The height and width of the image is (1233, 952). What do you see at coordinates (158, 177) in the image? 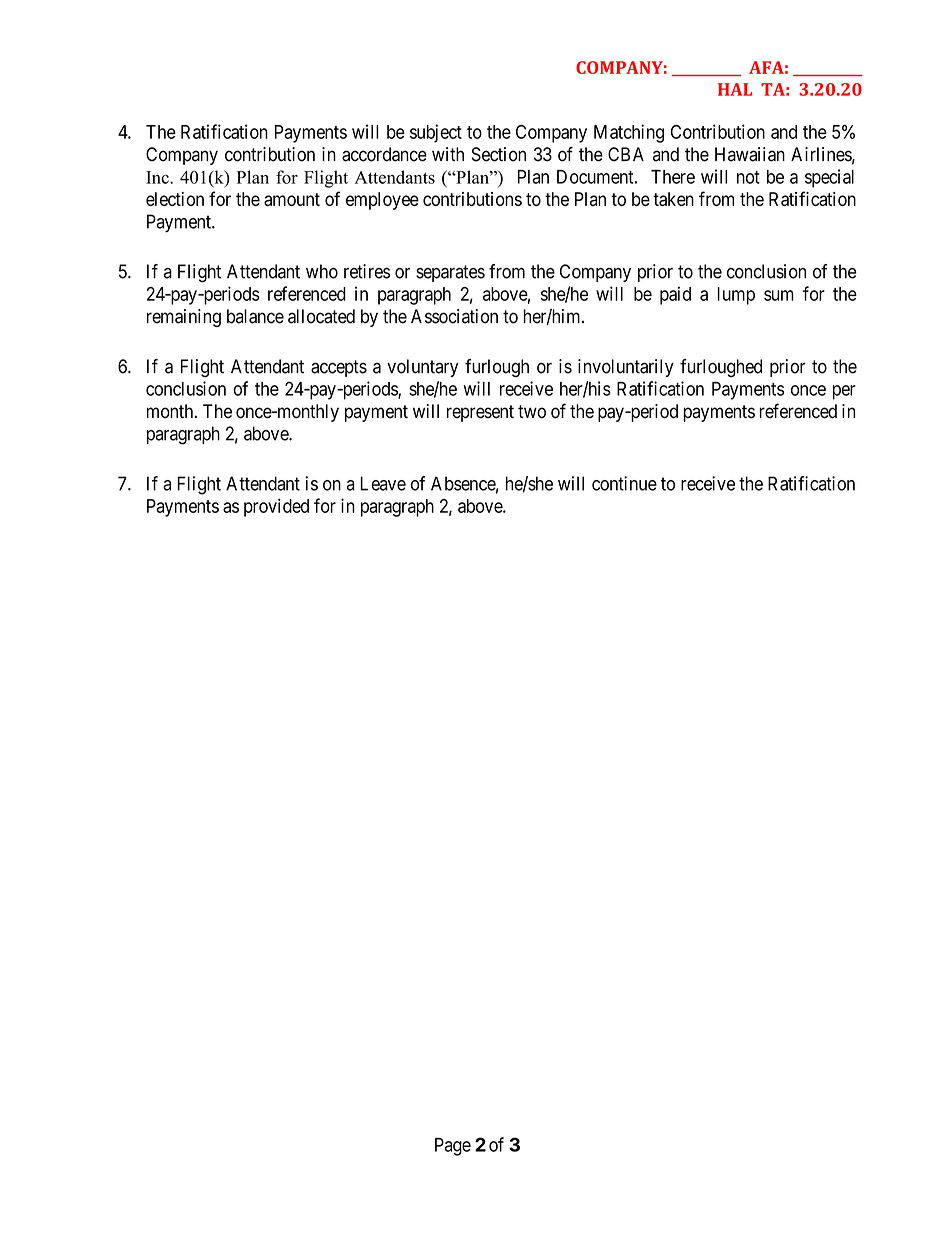
I see `Inc` at bounding box center [158, 177].
